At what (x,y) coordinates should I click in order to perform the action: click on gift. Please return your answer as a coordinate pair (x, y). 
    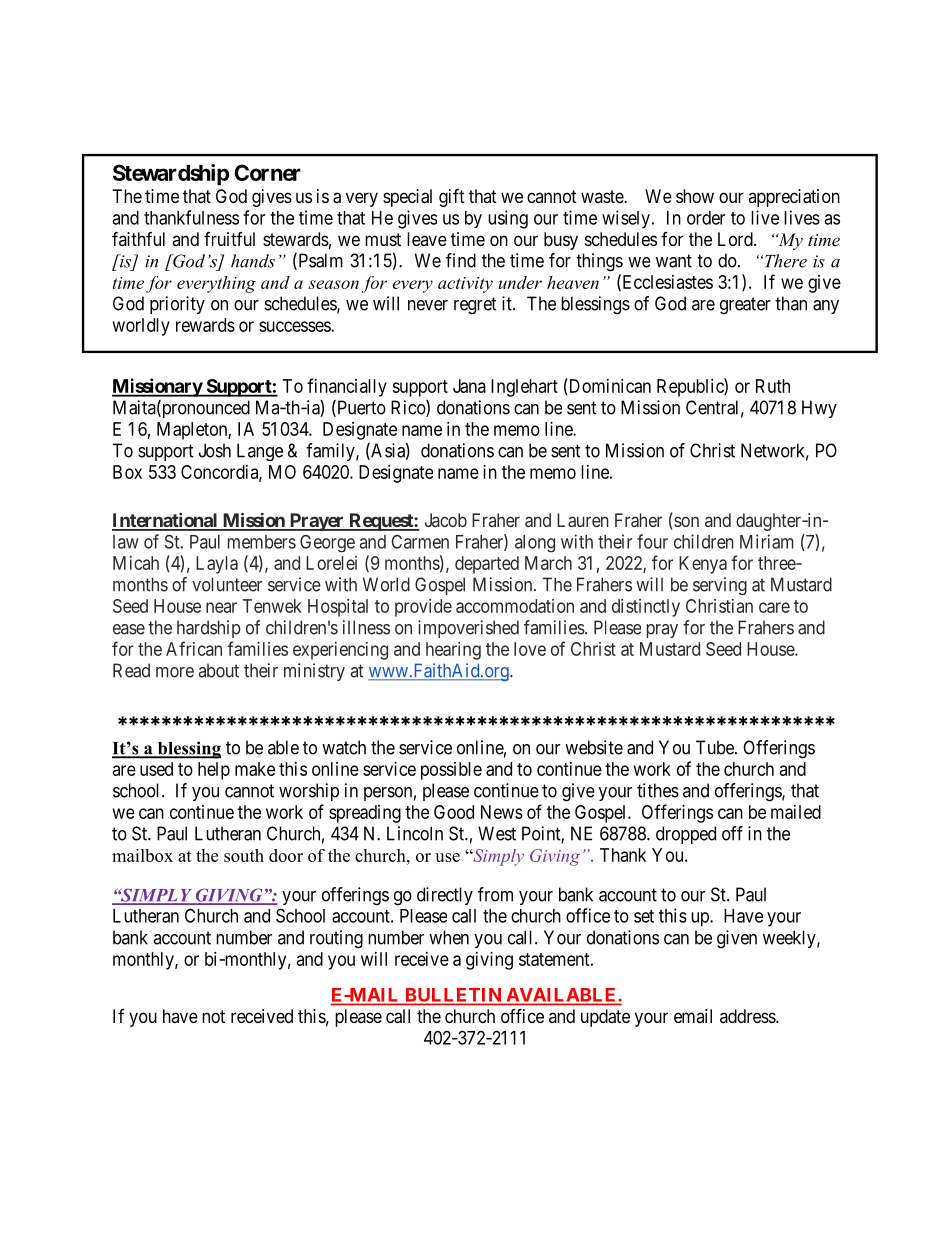
    Looking at the image, I should click on (452, 197).
